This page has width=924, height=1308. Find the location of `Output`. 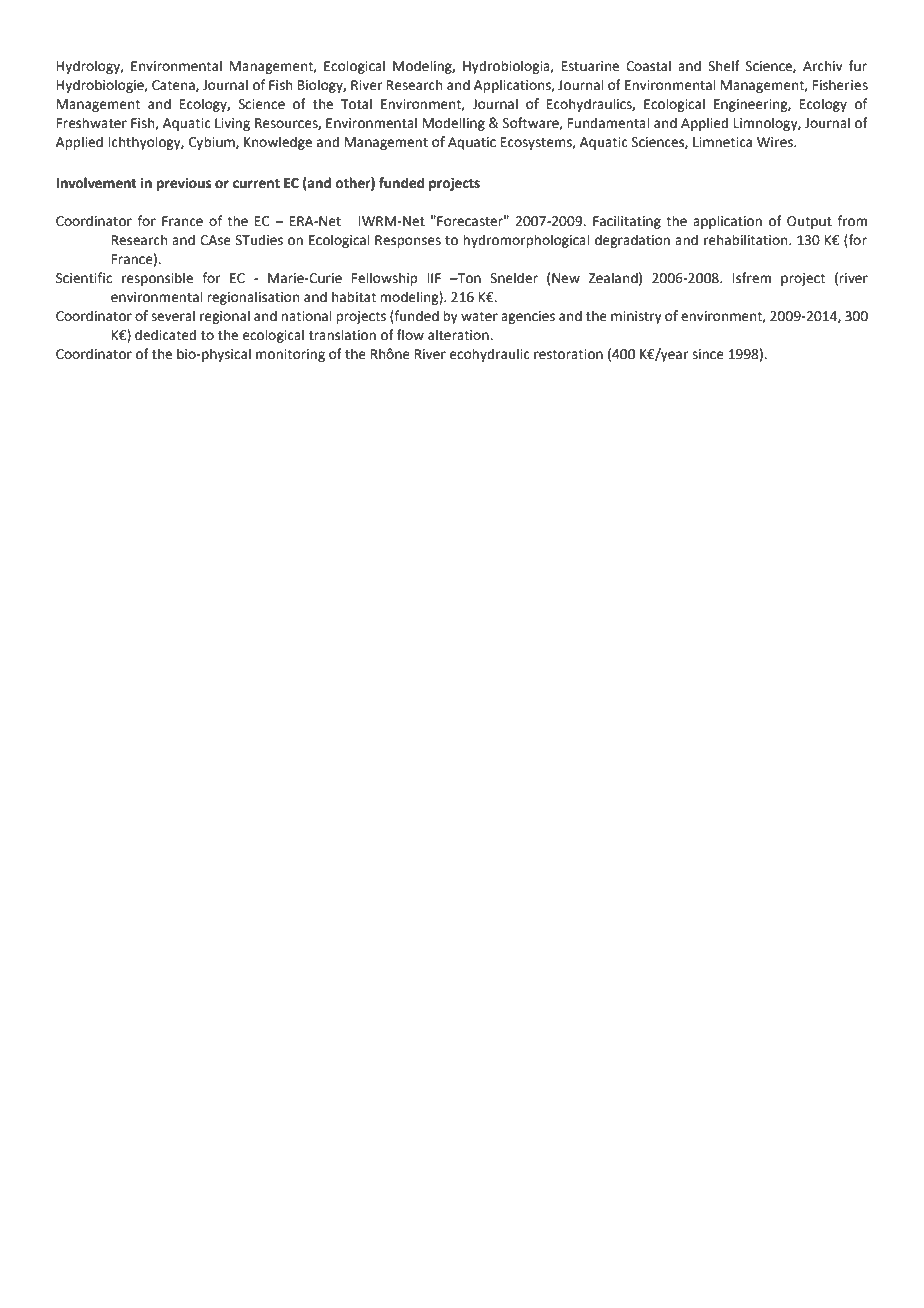

Output is located at coordinates (809, 222).
